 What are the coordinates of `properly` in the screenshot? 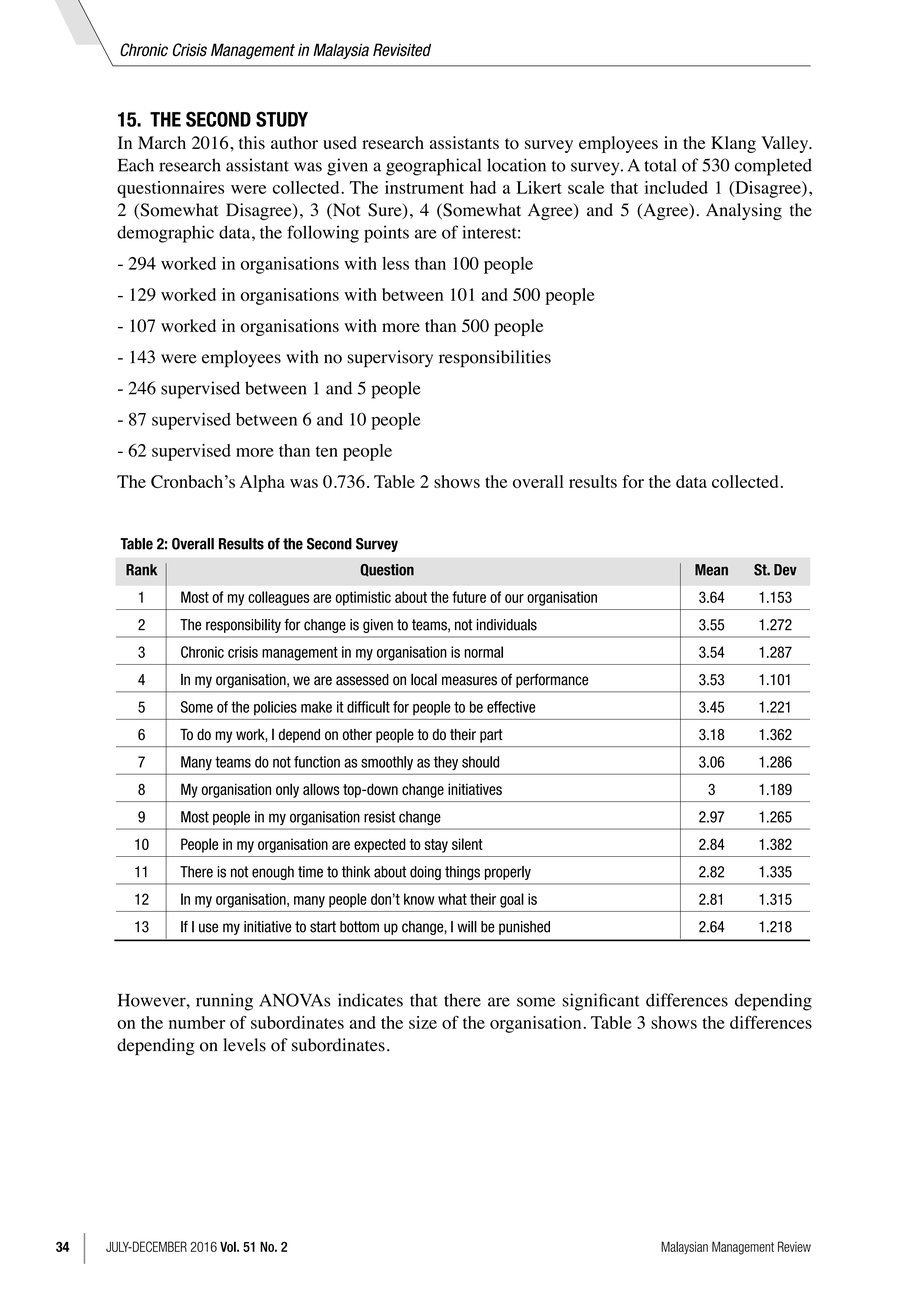 It's located at (508, 873).
